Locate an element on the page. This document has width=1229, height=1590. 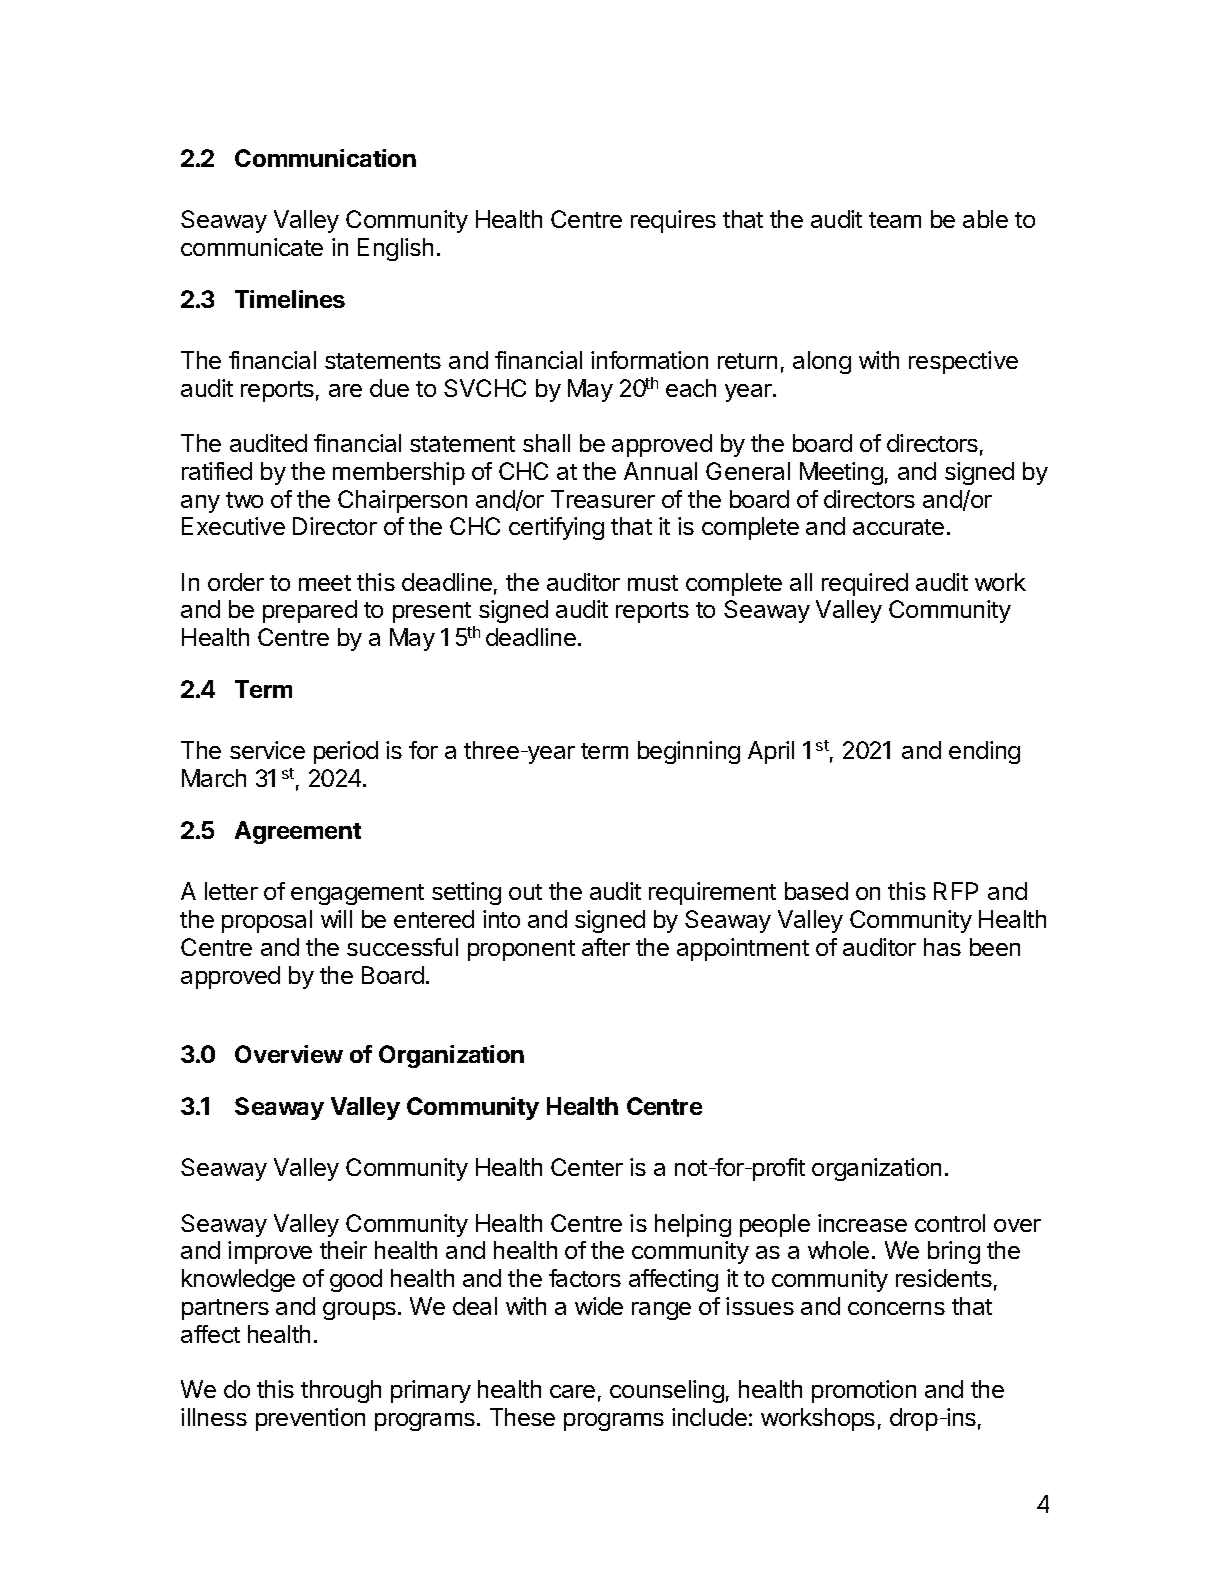
requires is located at coordinates (673, 221).
